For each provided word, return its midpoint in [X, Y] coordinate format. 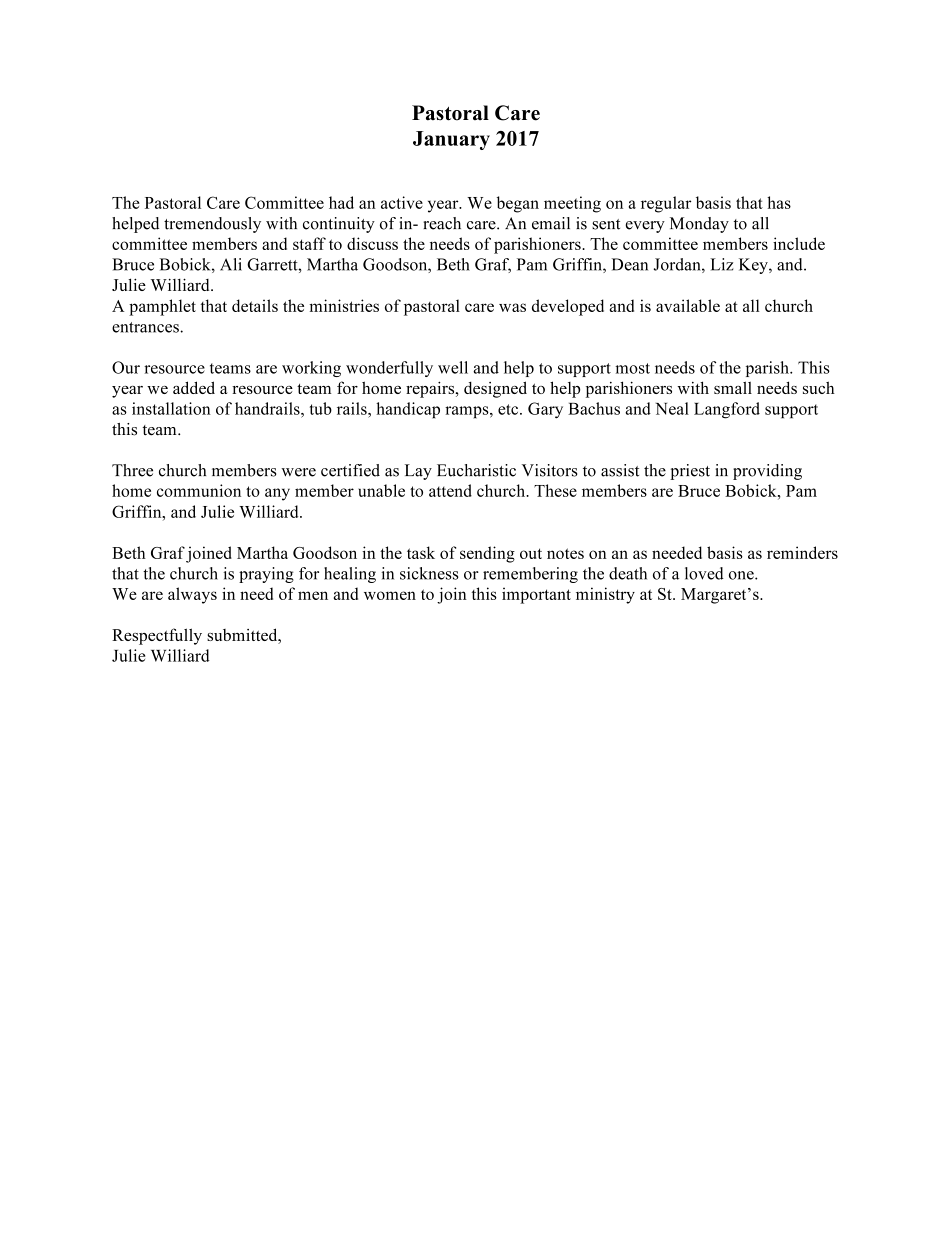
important [536, 595]
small [733, 387]
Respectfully [157, 636]
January [451, 140]
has [779, 202]
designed [495, 389]
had [341, 202]
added [194, 387]
